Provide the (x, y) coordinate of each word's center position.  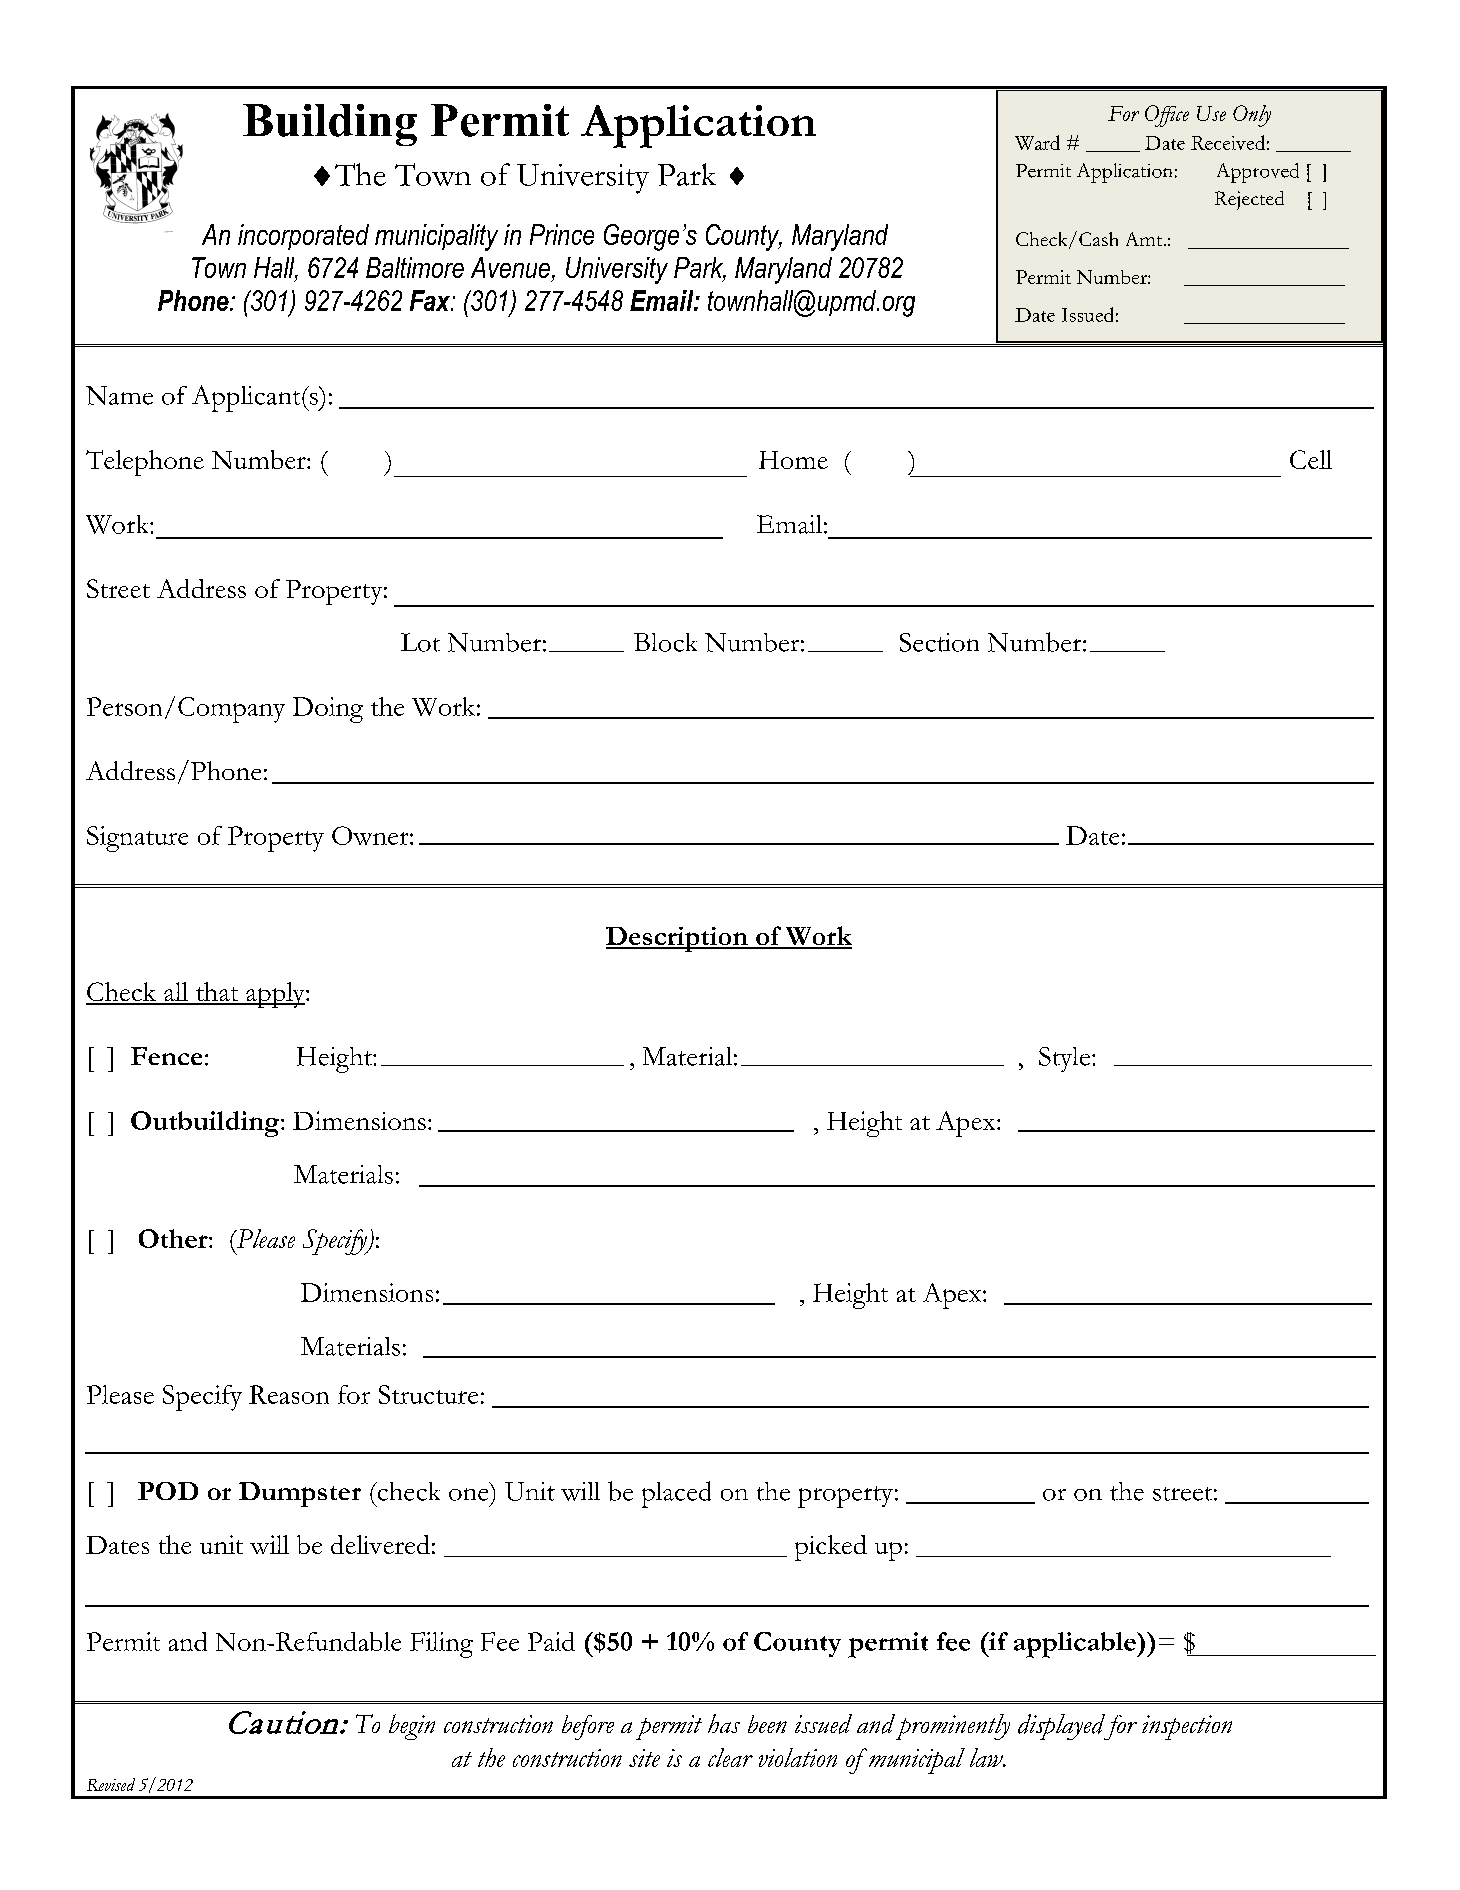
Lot (420, 642)
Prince (562, 234)
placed (676, 1494)
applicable (1076, 1645)
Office (1167, 116)
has (724, 1723)
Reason (289, 1394)
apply (275, 995)
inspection (1187, 1727)
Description (678, 939)
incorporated (303, 237)
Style (1064, 1059)
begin (412, 1727)
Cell (1311, 459)
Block (665, 642)
